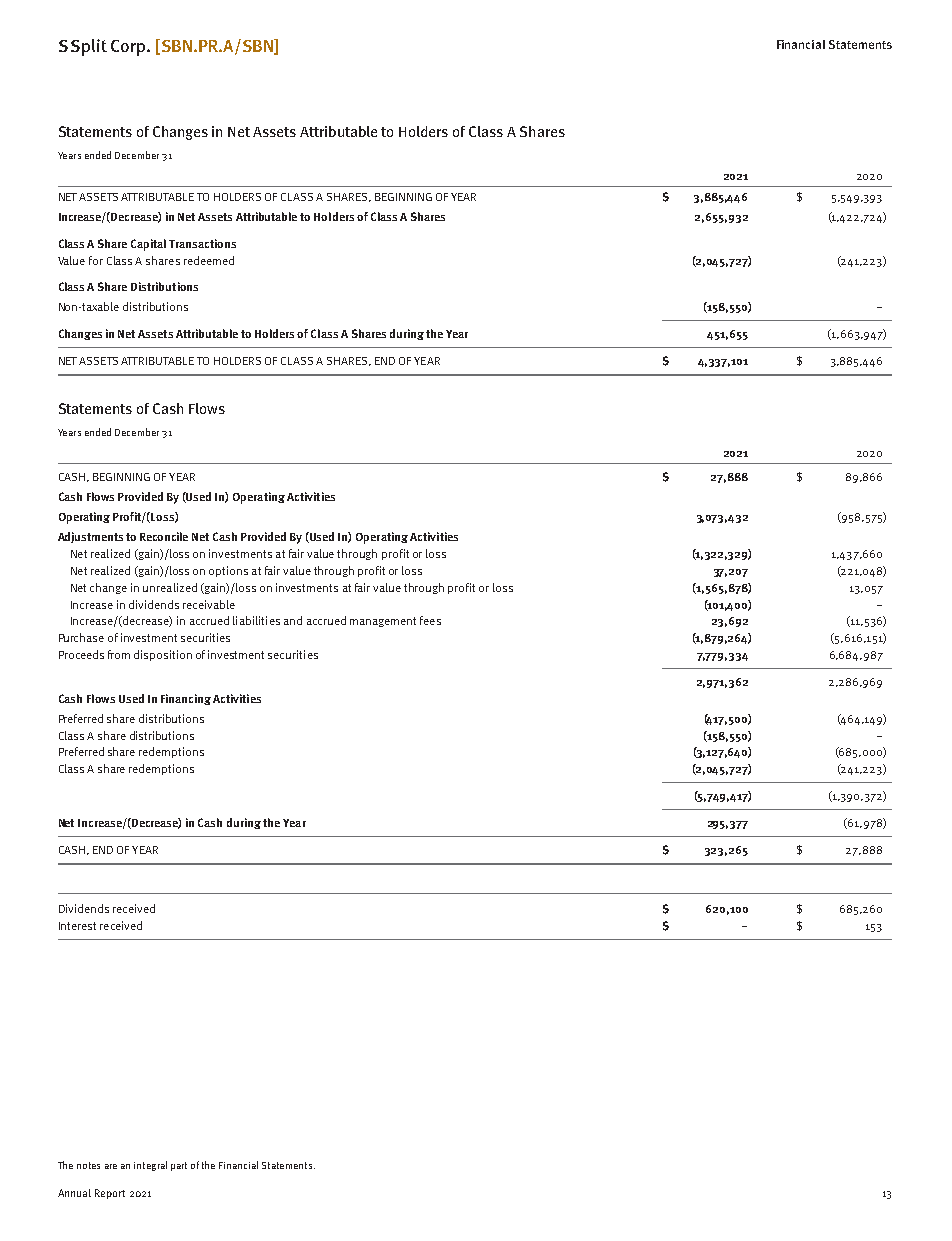 The width and height of the image is (952, 1241). What do you see at coordinates (186, 699) in the image?
I see `Financing` at bounding box center [186, 699].
